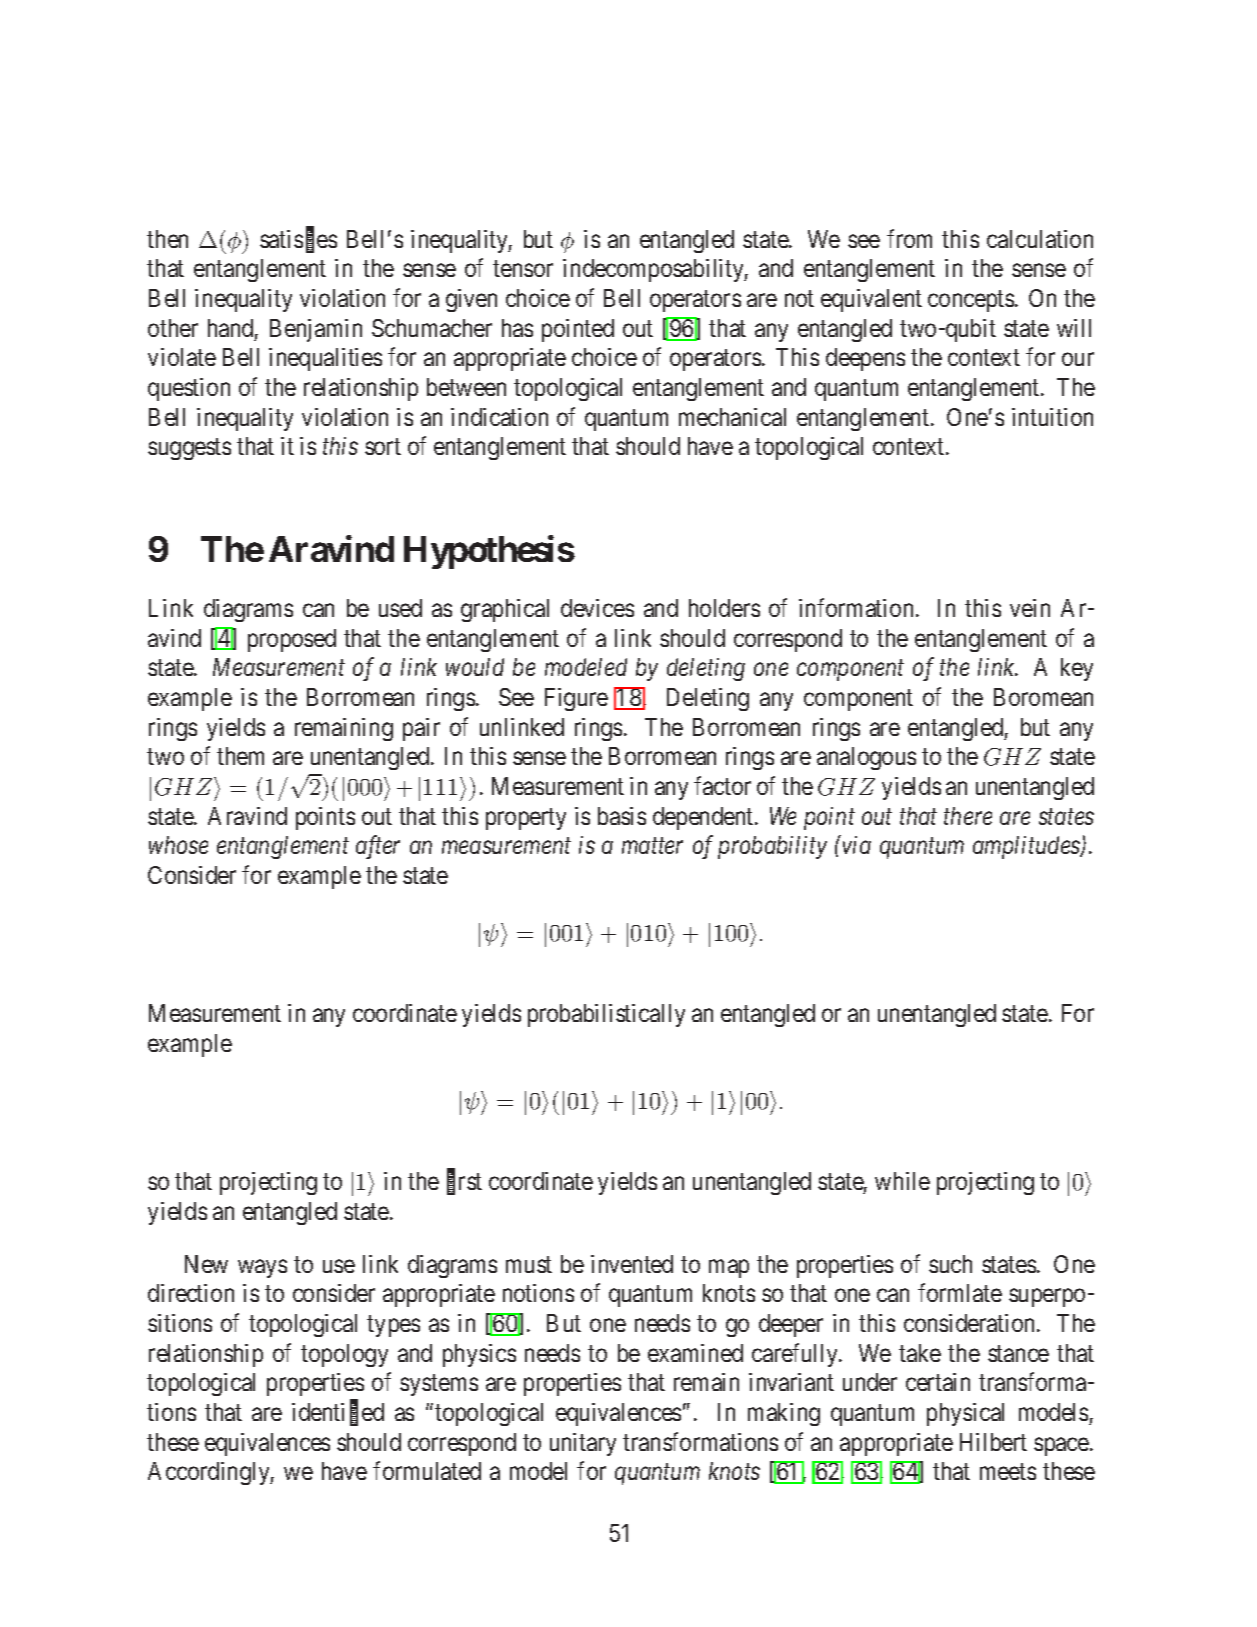 The image size is (1257, 1627). What do you see at coordinates (338, 1413) in the screenshot?
I see `identified` at bounding box center [338, 1413].
